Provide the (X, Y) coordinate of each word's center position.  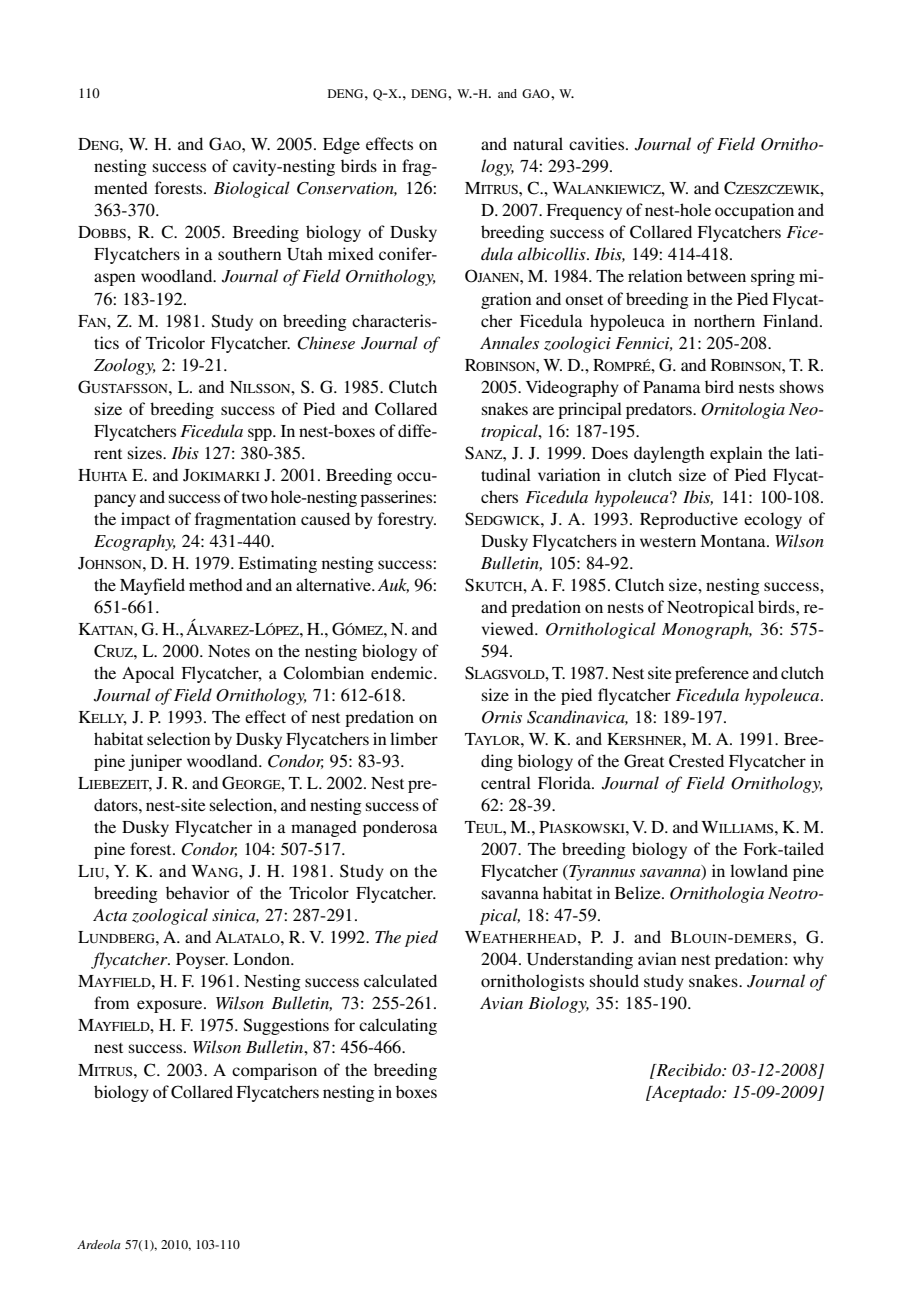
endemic (403, 672)
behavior (197, 892)
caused (325, 518)
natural (538, 143)
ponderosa (400, 828)
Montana (734, 541)
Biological (251, 189)
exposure (171, 1006)
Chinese (326, 343)
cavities (596, 143)
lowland (759, 870)
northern (724, 320)
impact (145, 520)
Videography (572, 388)
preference (712, 674)
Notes (229, 651)
